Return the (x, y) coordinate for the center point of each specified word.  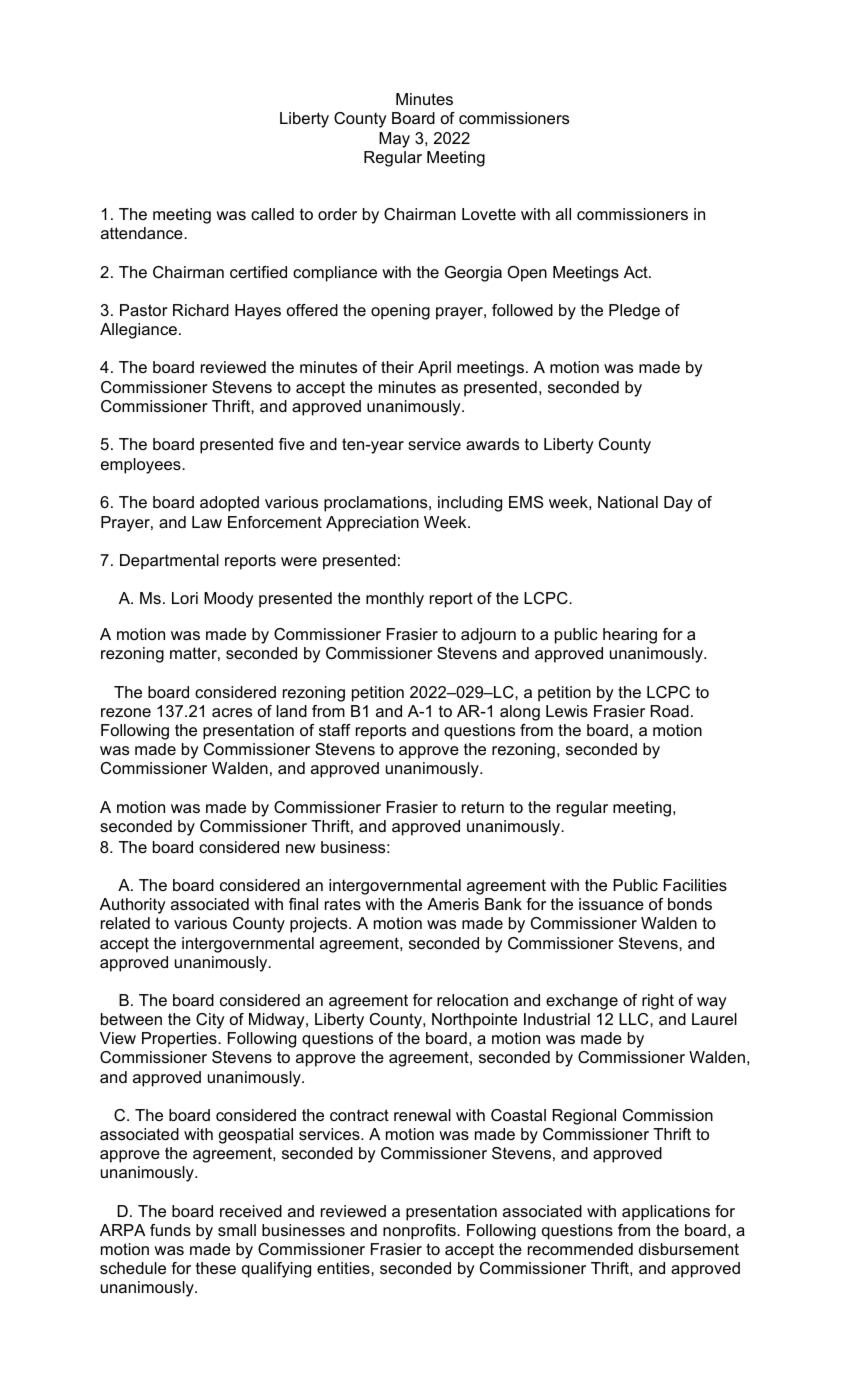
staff (335, 730)
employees (142, 466)
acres (232, 712)
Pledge (634, 312)
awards (492, 444)
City (210, 1021)
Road (670, 711)
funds (170, 1230)
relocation (472, 1000)
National (628, 502)
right (658, 1002)
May (394, 140)
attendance (143, 233)
